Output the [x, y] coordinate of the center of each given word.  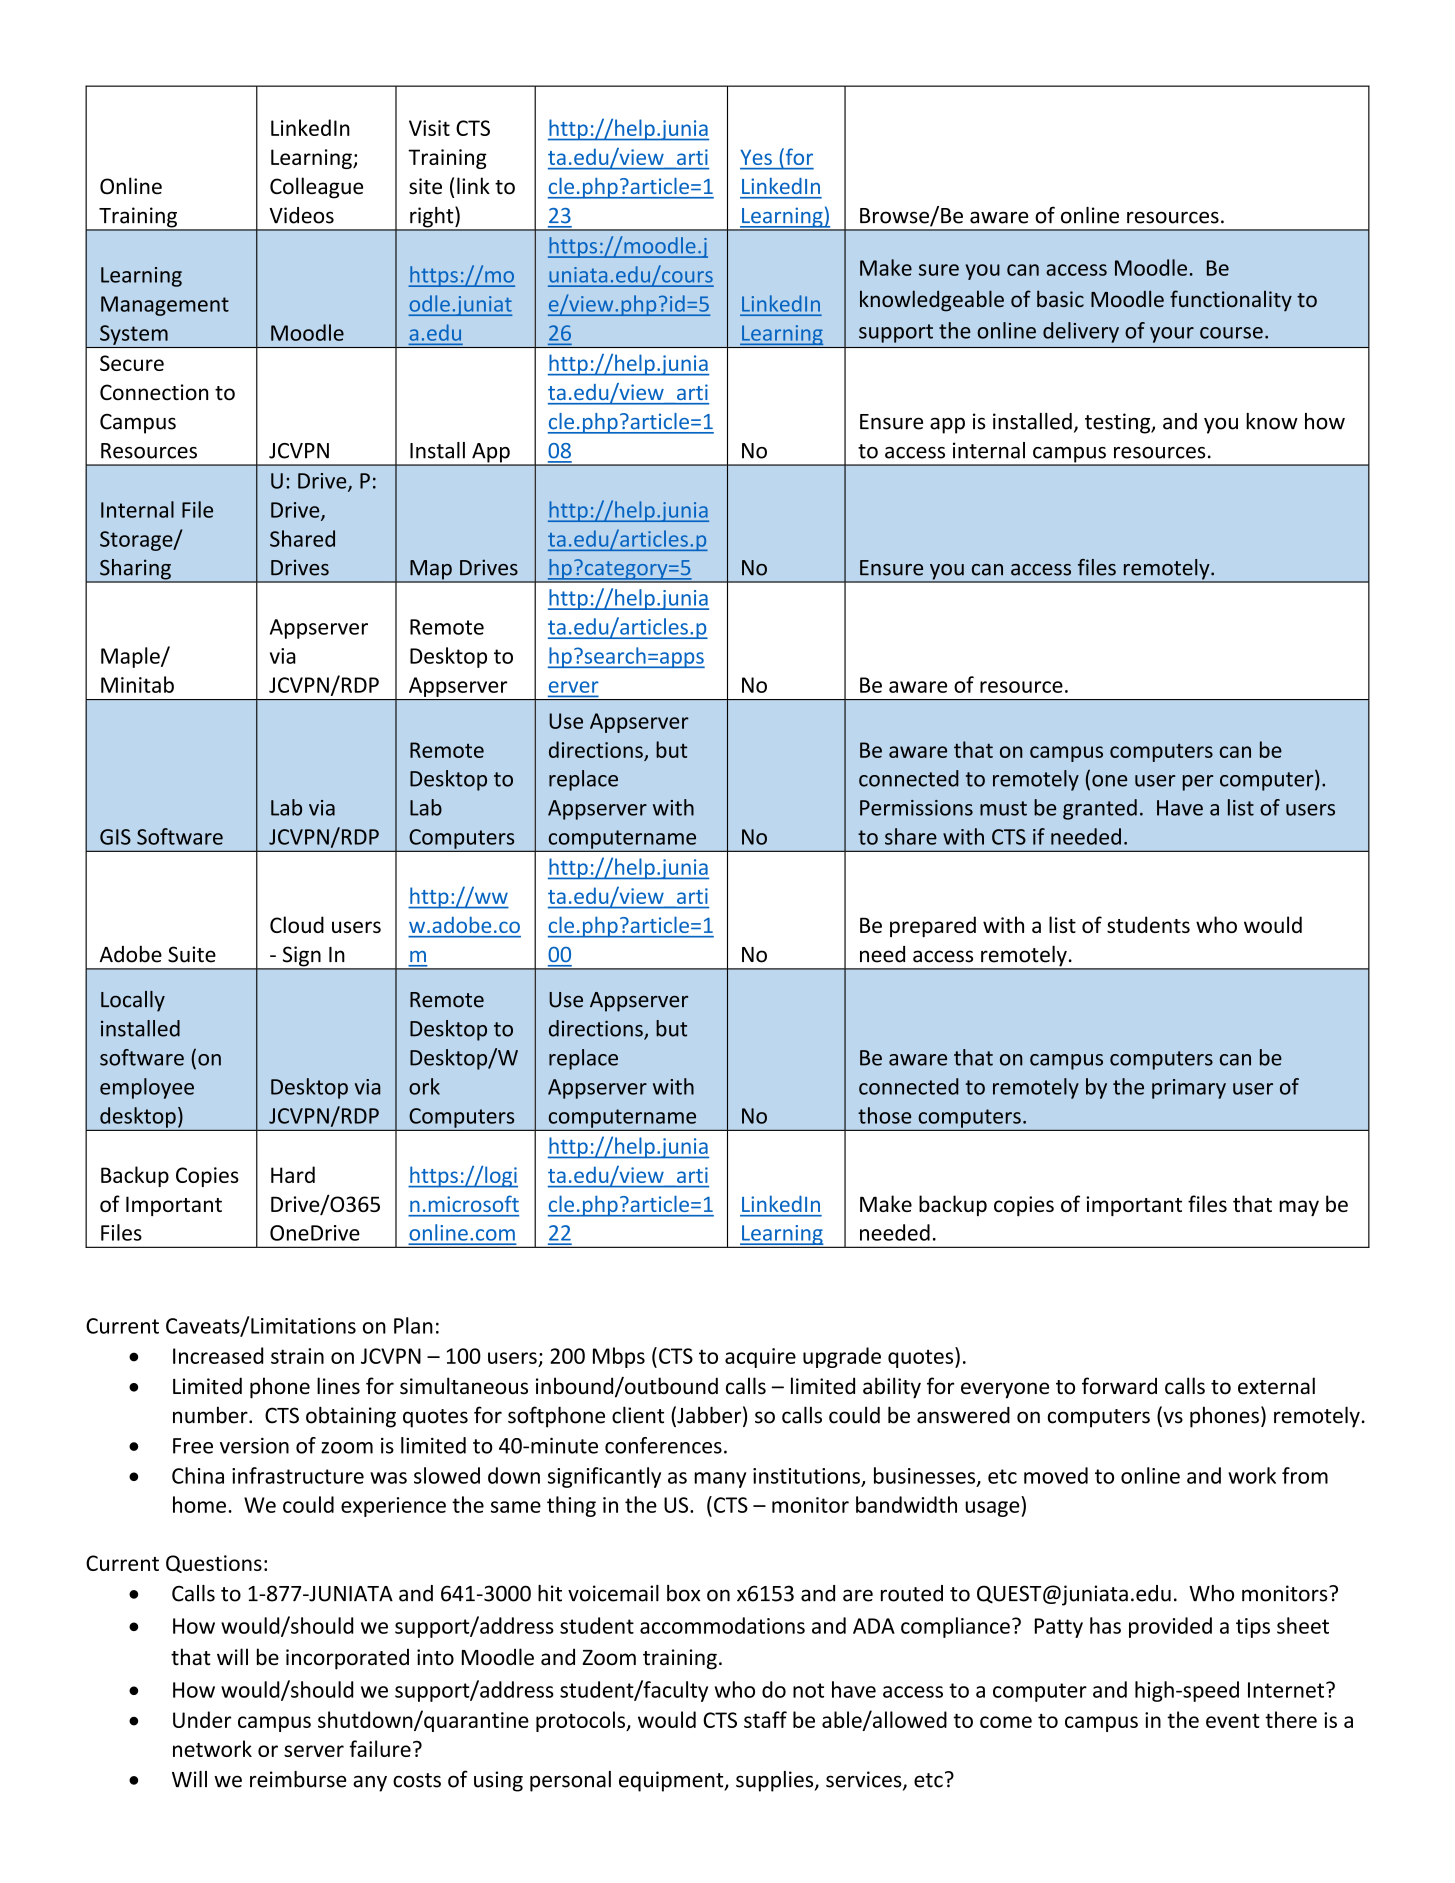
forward [1119, 1386]
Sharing [135, 570]
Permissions [916, 808]
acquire [760, 1358]
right [432, 218]
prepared [933, 926]
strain [297, 1356]
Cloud [297, 924]
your [1172, 335]
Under [202, 1719]
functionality [1231, 301]
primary [1189, 1089]
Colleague [316, 188]
